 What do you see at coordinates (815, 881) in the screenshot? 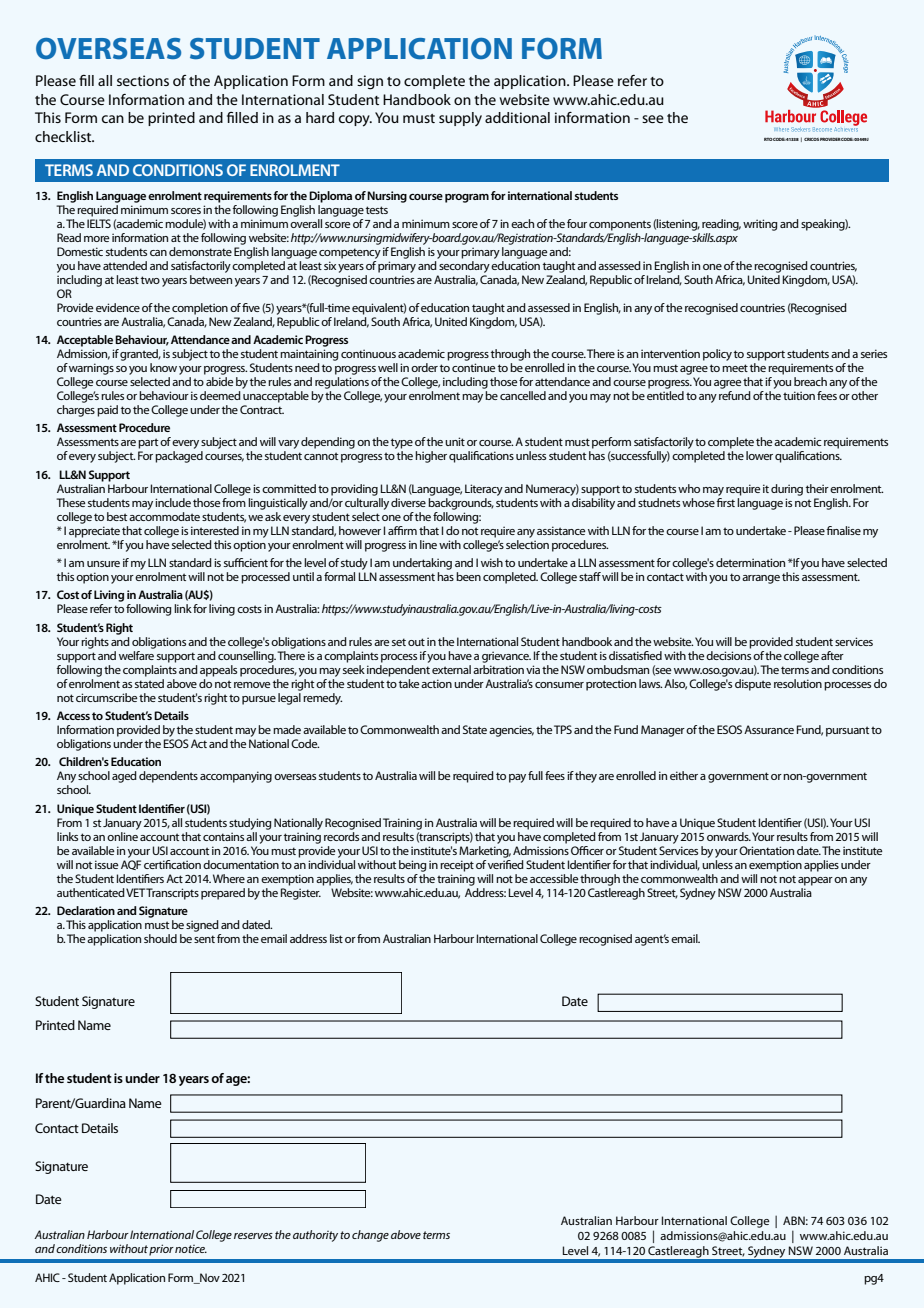
I see `appear` at bounding box center [815, 881].
